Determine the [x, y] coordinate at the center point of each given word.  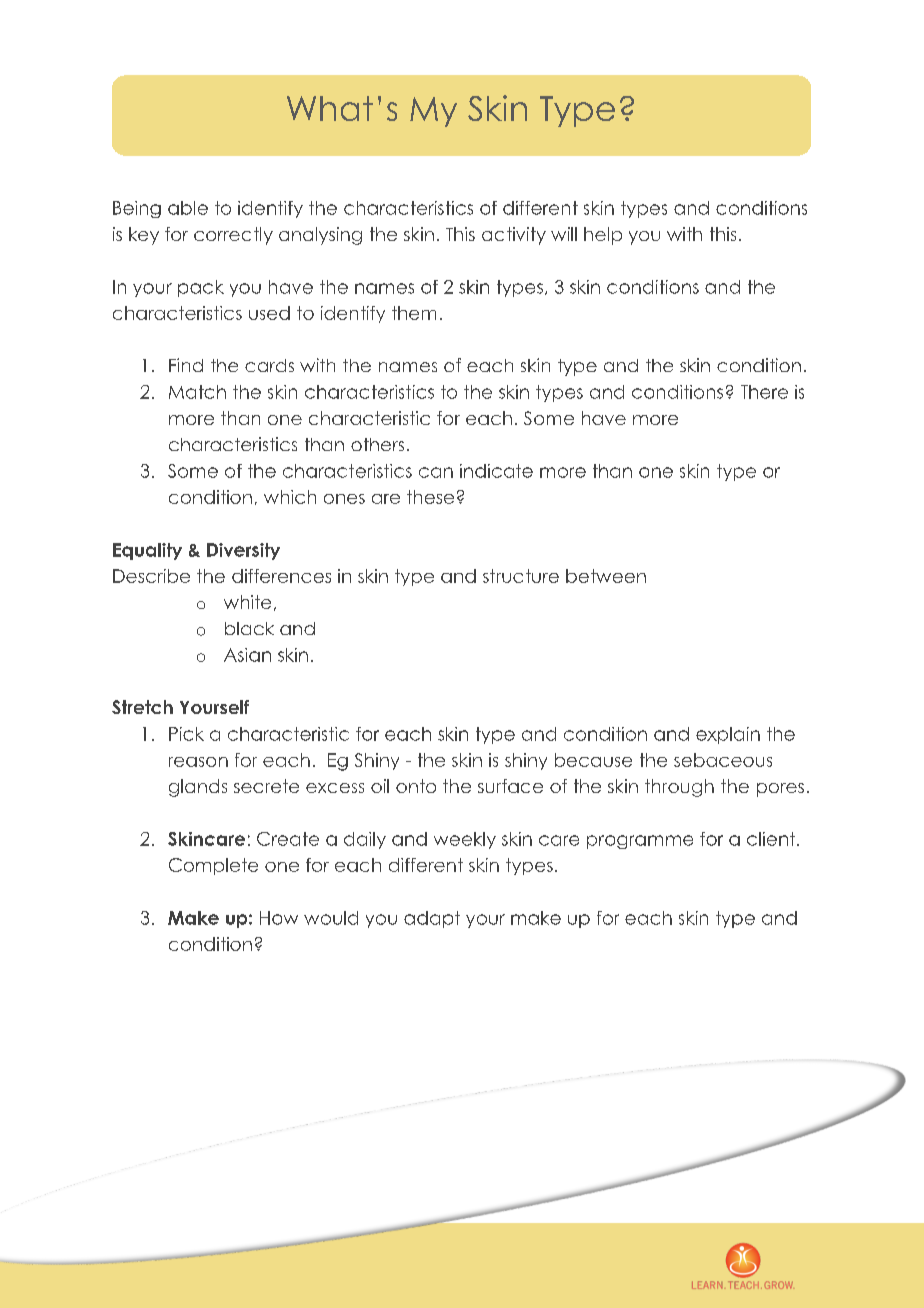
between [606, 576]
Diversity [243, 551]
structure [521, 576]
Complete [213, 866]
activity [514, 236]
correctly [233, 236]
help [603, 236]
